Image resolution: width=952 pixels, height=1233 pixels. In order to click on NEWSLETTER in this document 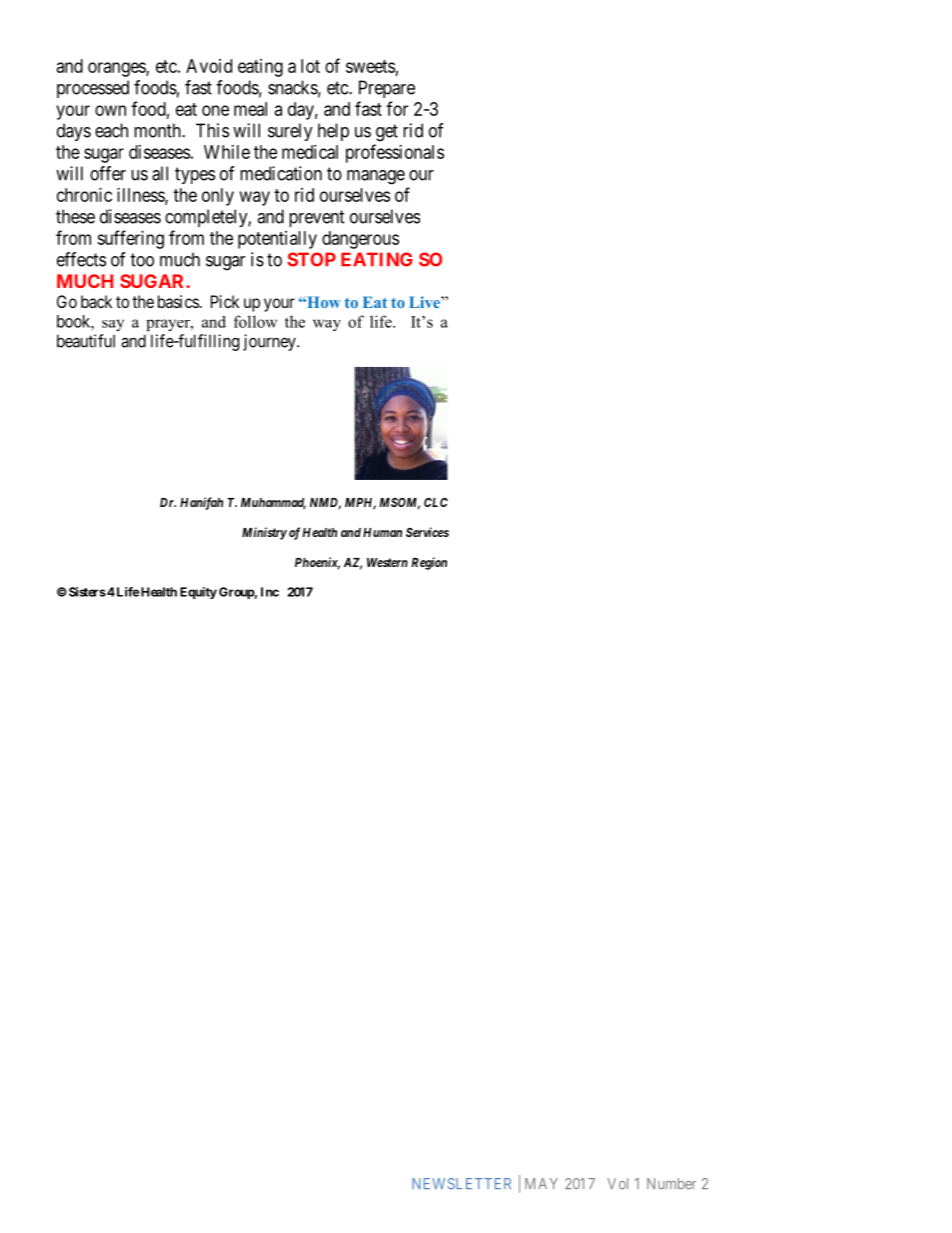, I will do `click(461, 1184)`.
